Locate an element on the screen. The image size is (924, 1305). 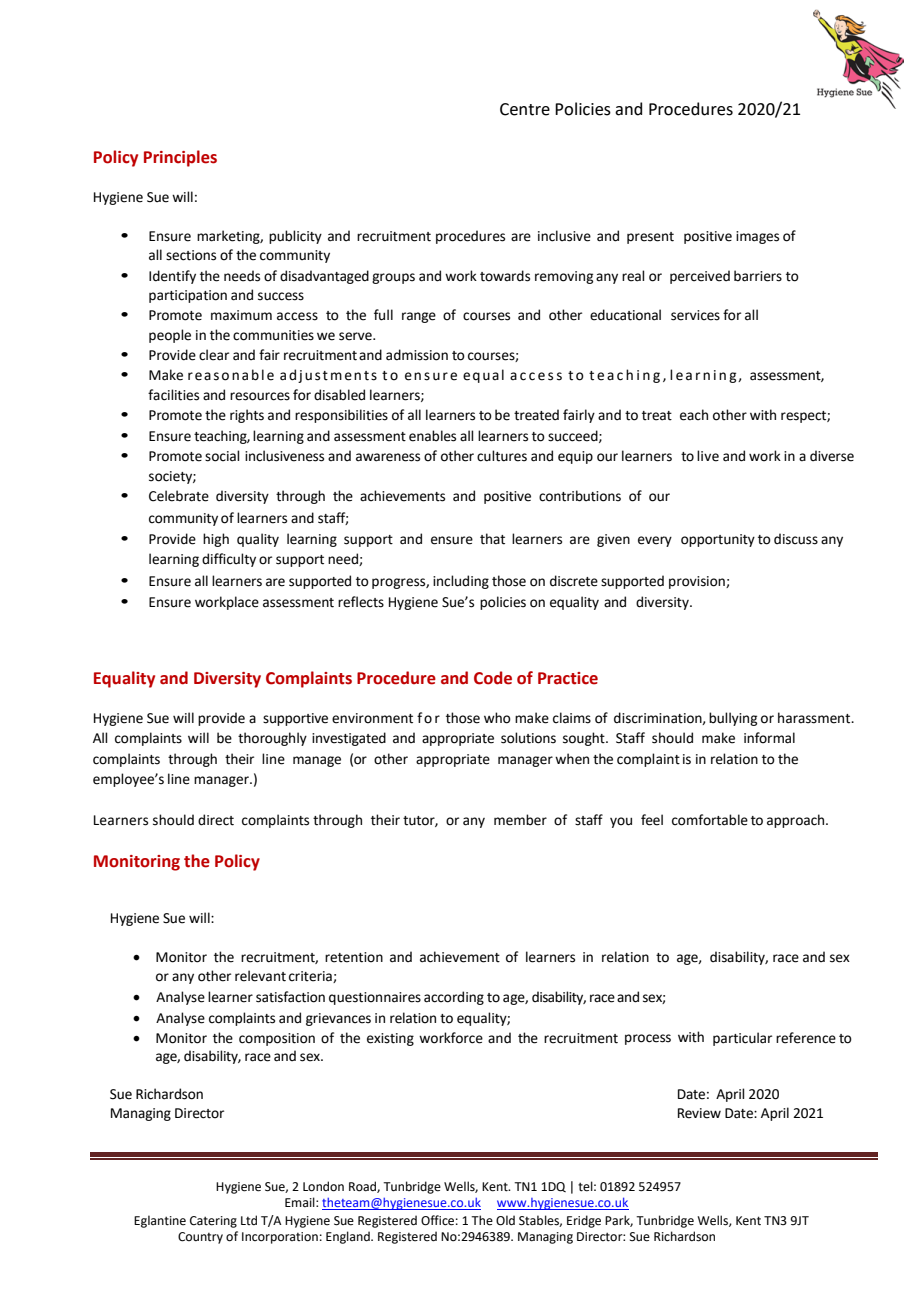
Old is located at coordinates (505, 1220).
